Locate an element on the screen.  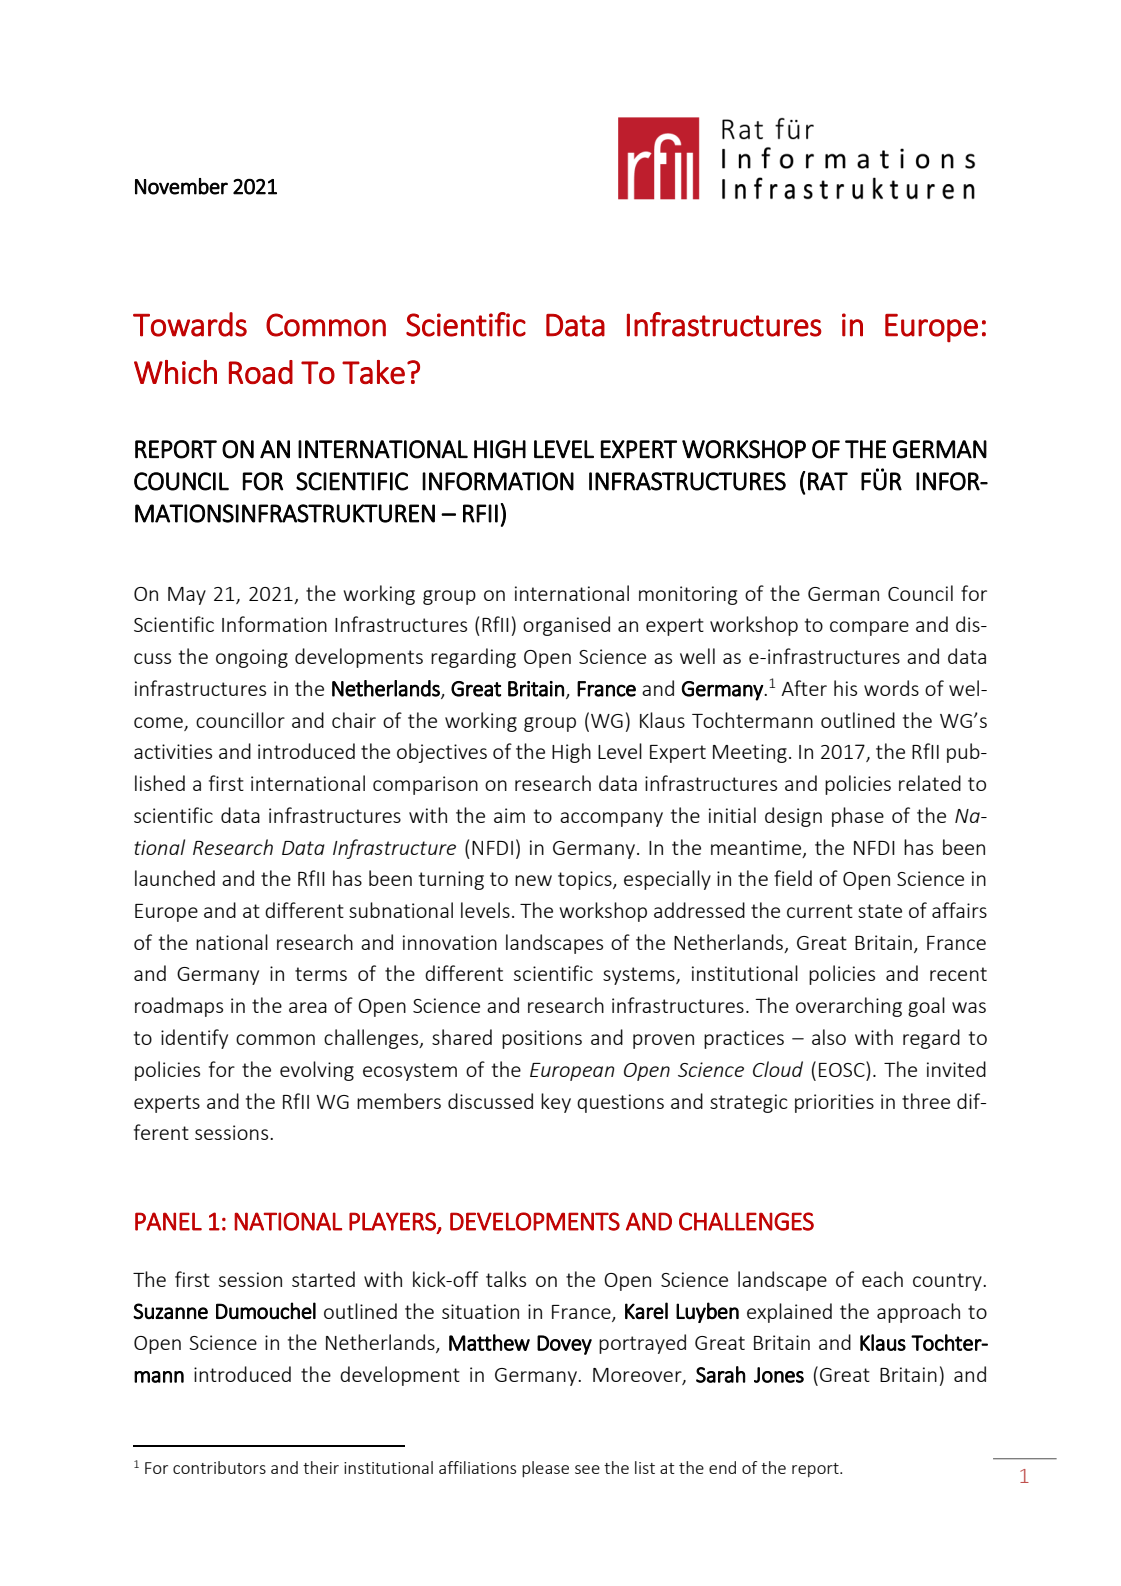
evolving is located at coordinates (317, 1071).
